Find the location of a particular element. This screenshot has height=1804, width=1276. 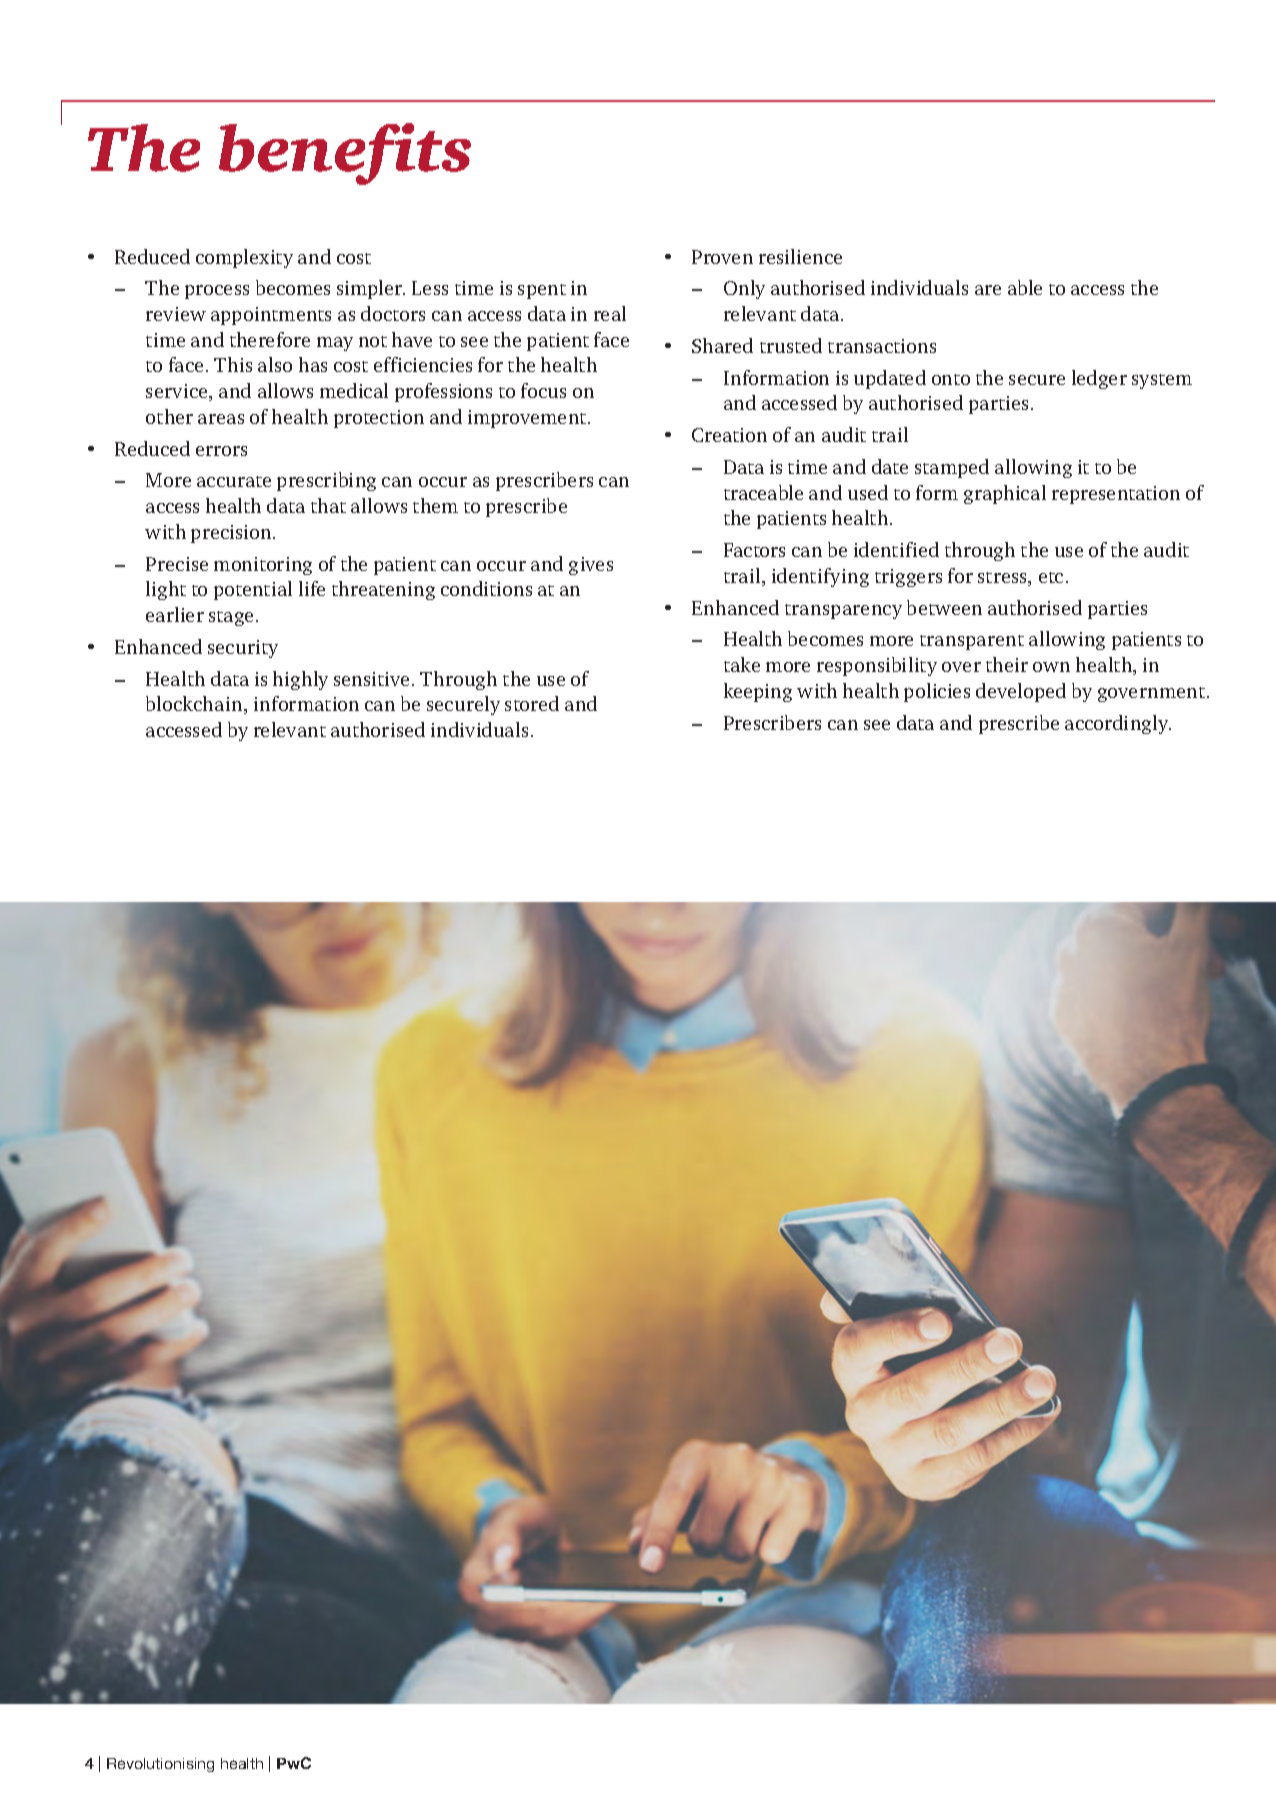

complexity is located at coordinates (244, 258).
